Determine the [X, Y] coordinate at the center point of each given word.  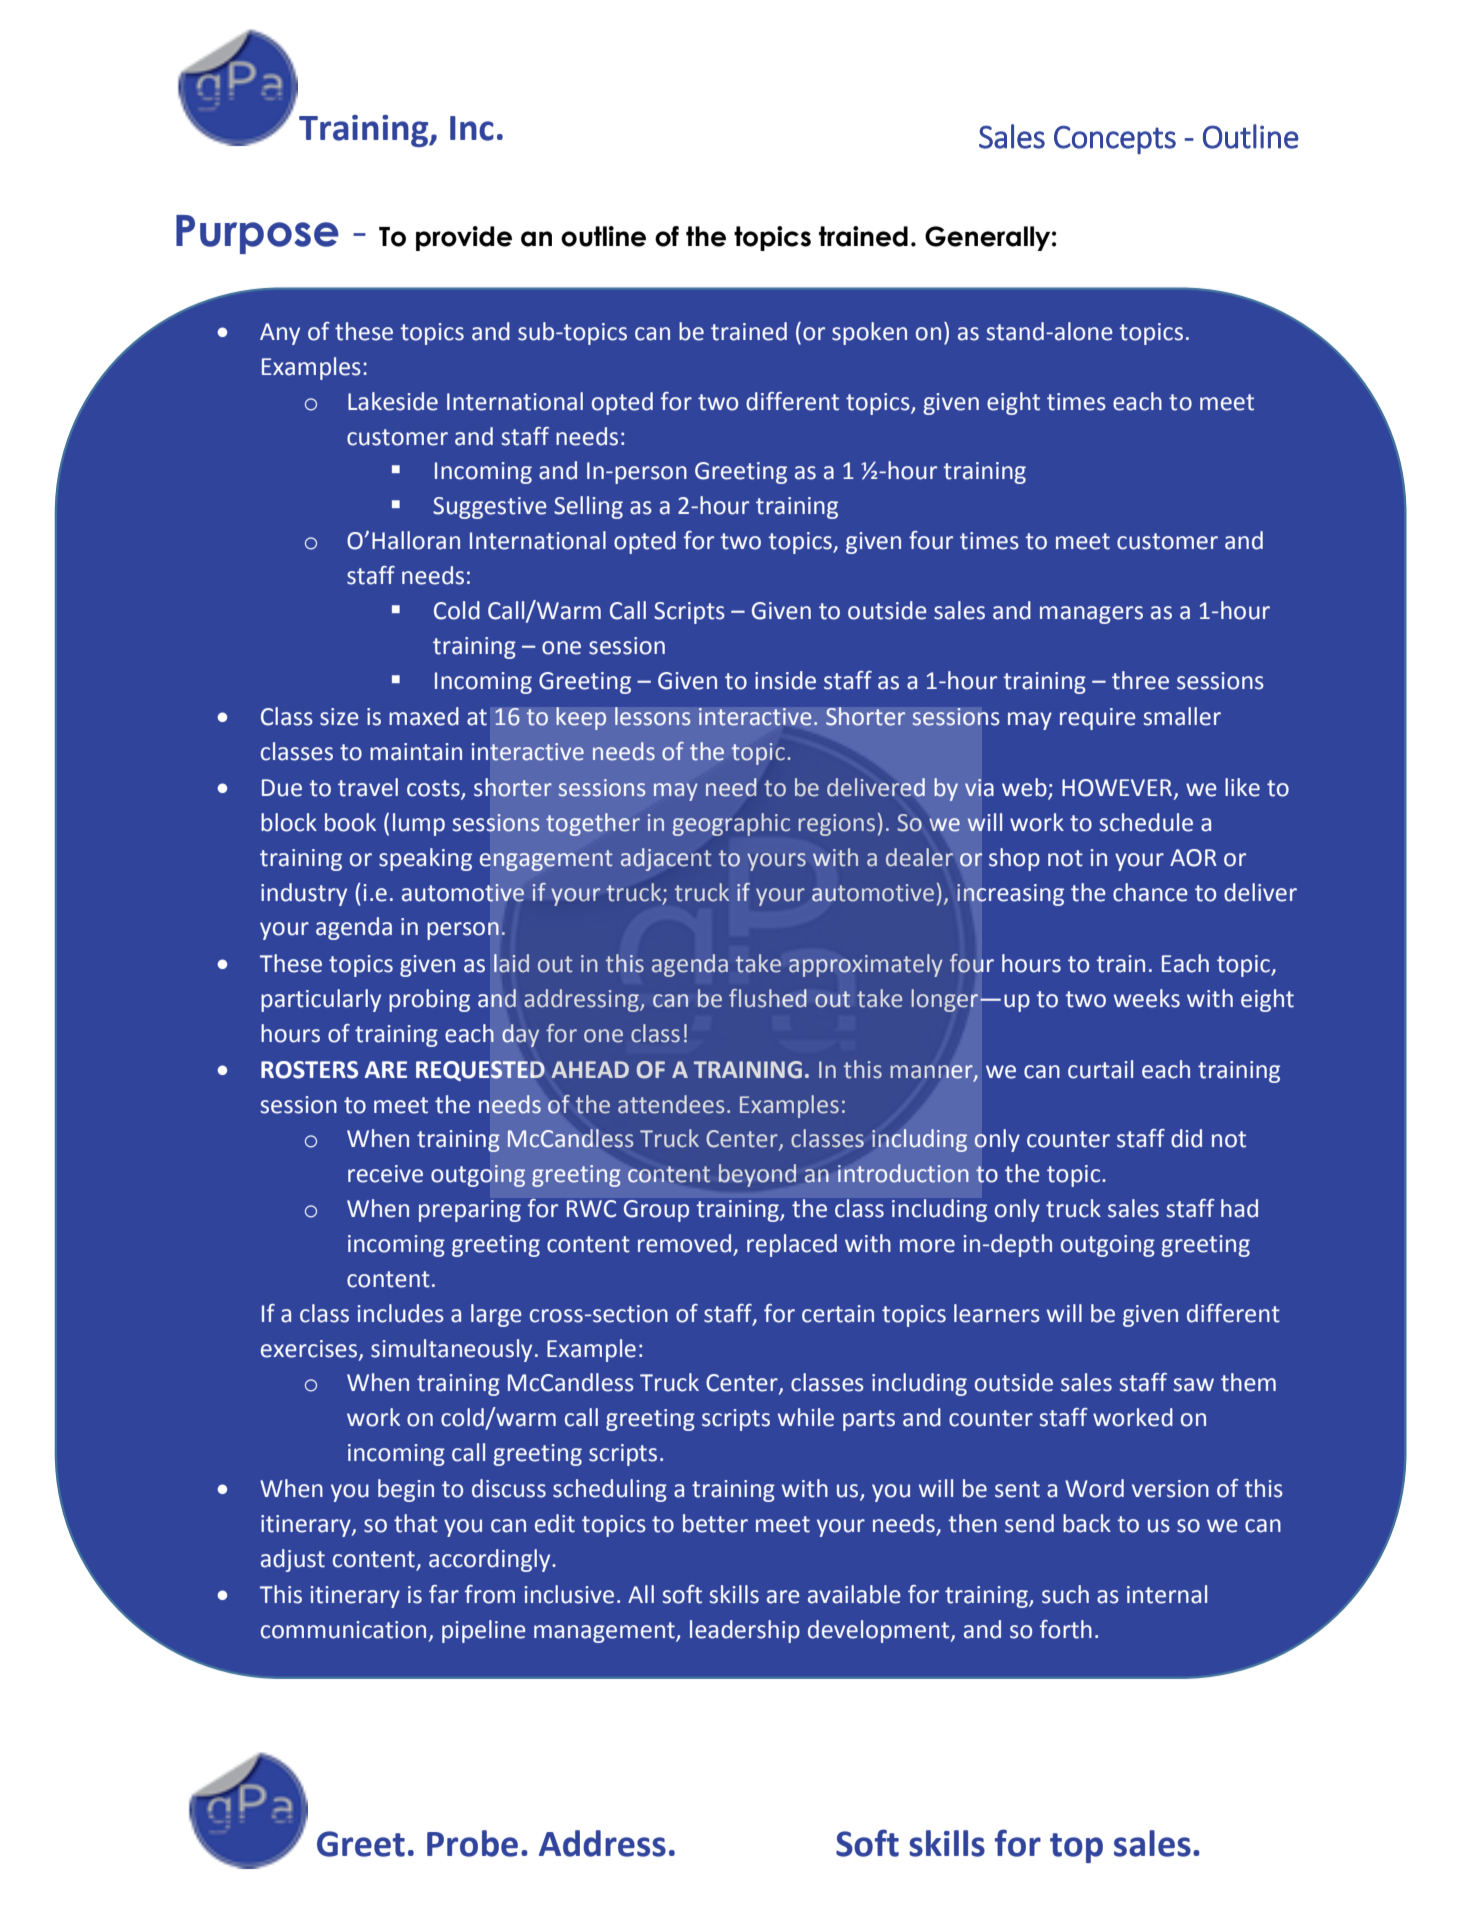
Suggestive [490, 508]
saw [1193, 1385]
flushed [768, 998]
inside [785, 680]
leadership [745, 1631]
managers [1091, 615]
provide [464, 238]
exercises [310, 1349]
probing [429, 1000]
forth [1066, 1629]
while [806, 1417]
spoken [869, 333]
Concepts [1115, 140]
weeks [1147, 998]
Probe [472, 1843]
